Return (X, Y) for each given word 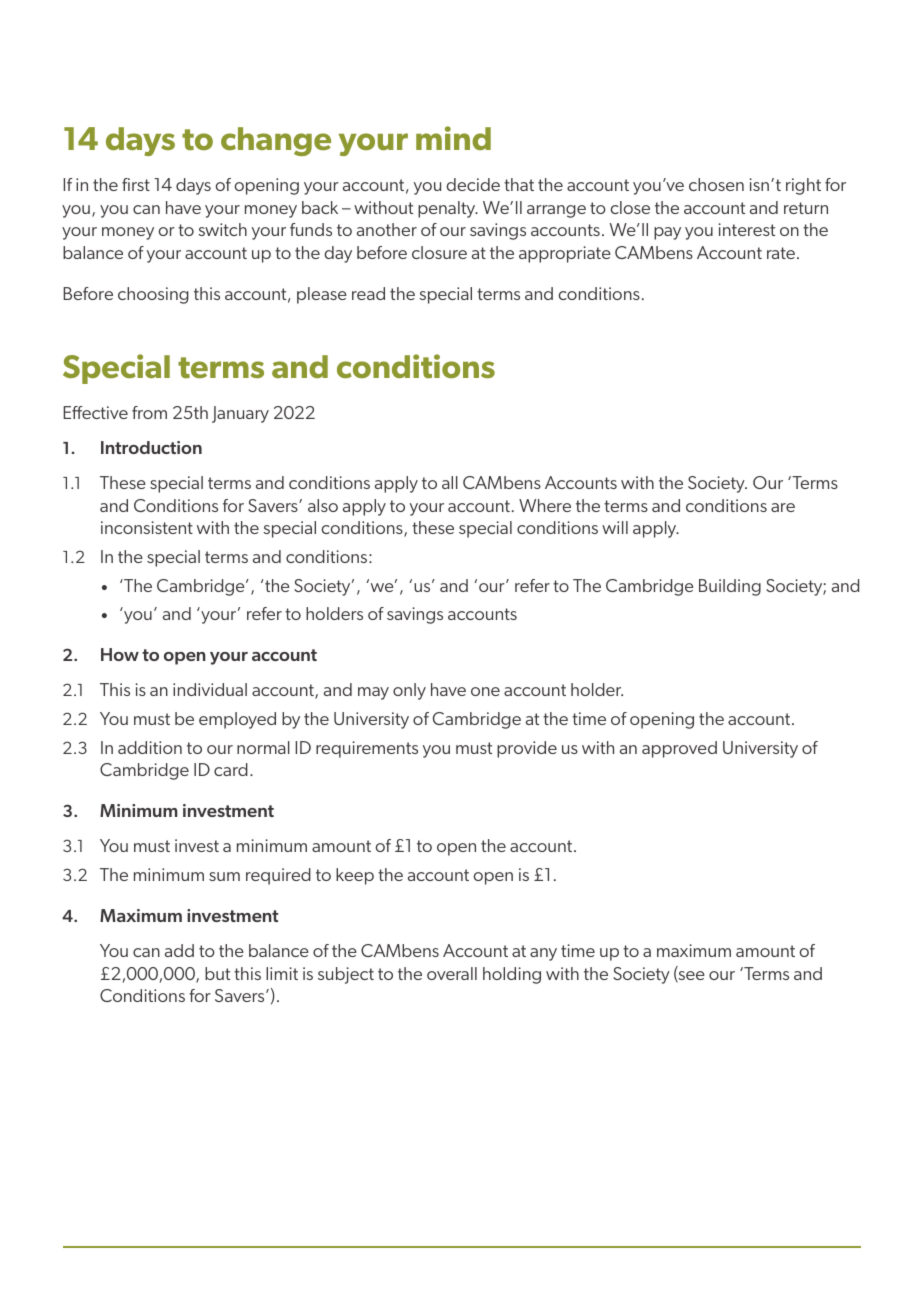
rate (781, 253)
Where (545, 505)
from (149, 412)
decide (473, 184)
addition (150, 747)
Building (730, 587)
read (368, 293)
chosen (716, 184)
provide (527, 749)
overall (452, 973)
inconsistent (147, 527)
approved (679, 749)
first (136, 184)
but (217, 973)
